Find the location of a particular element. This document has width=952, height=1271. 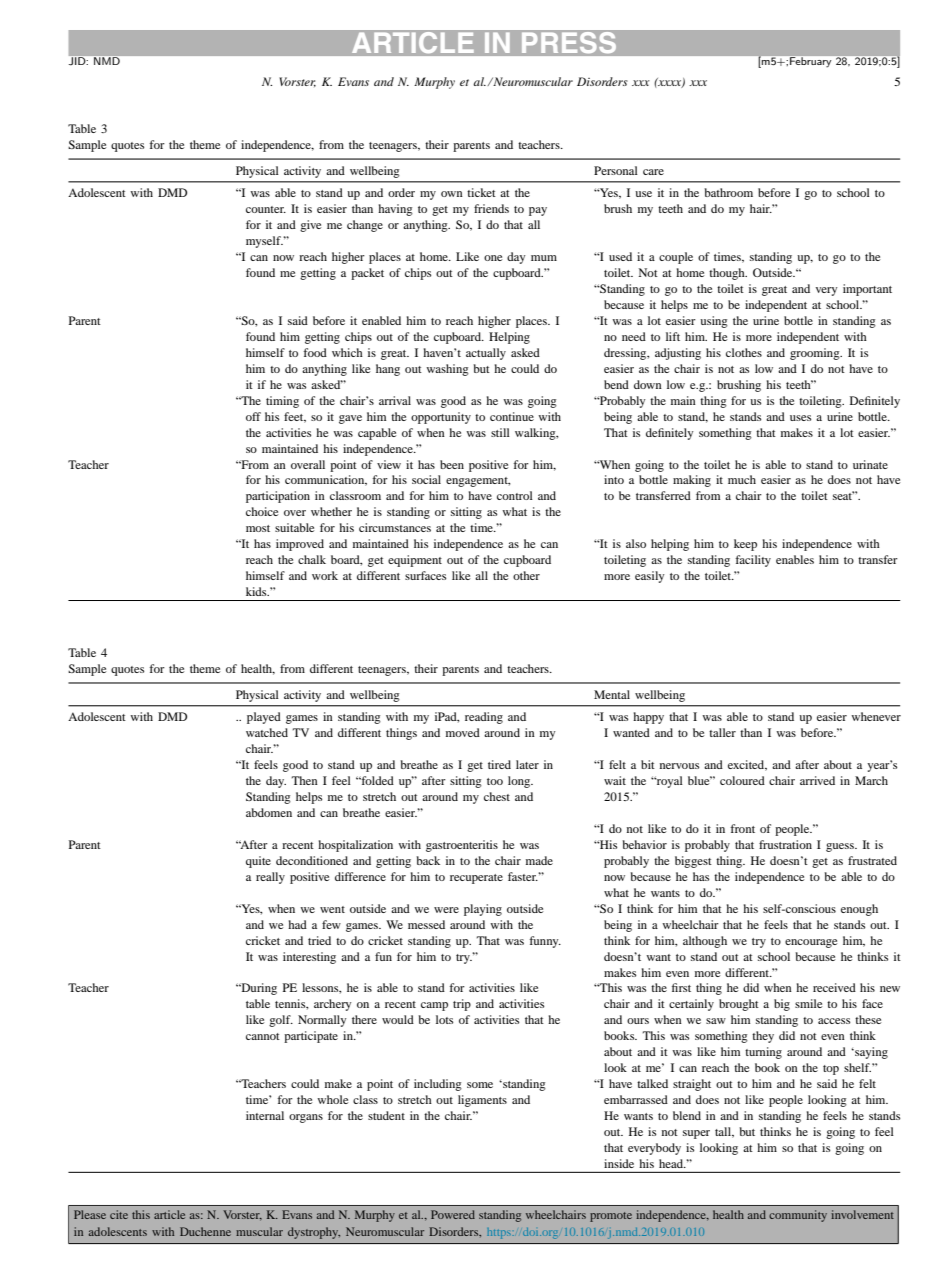

control is located at coordinates (515, 495).
